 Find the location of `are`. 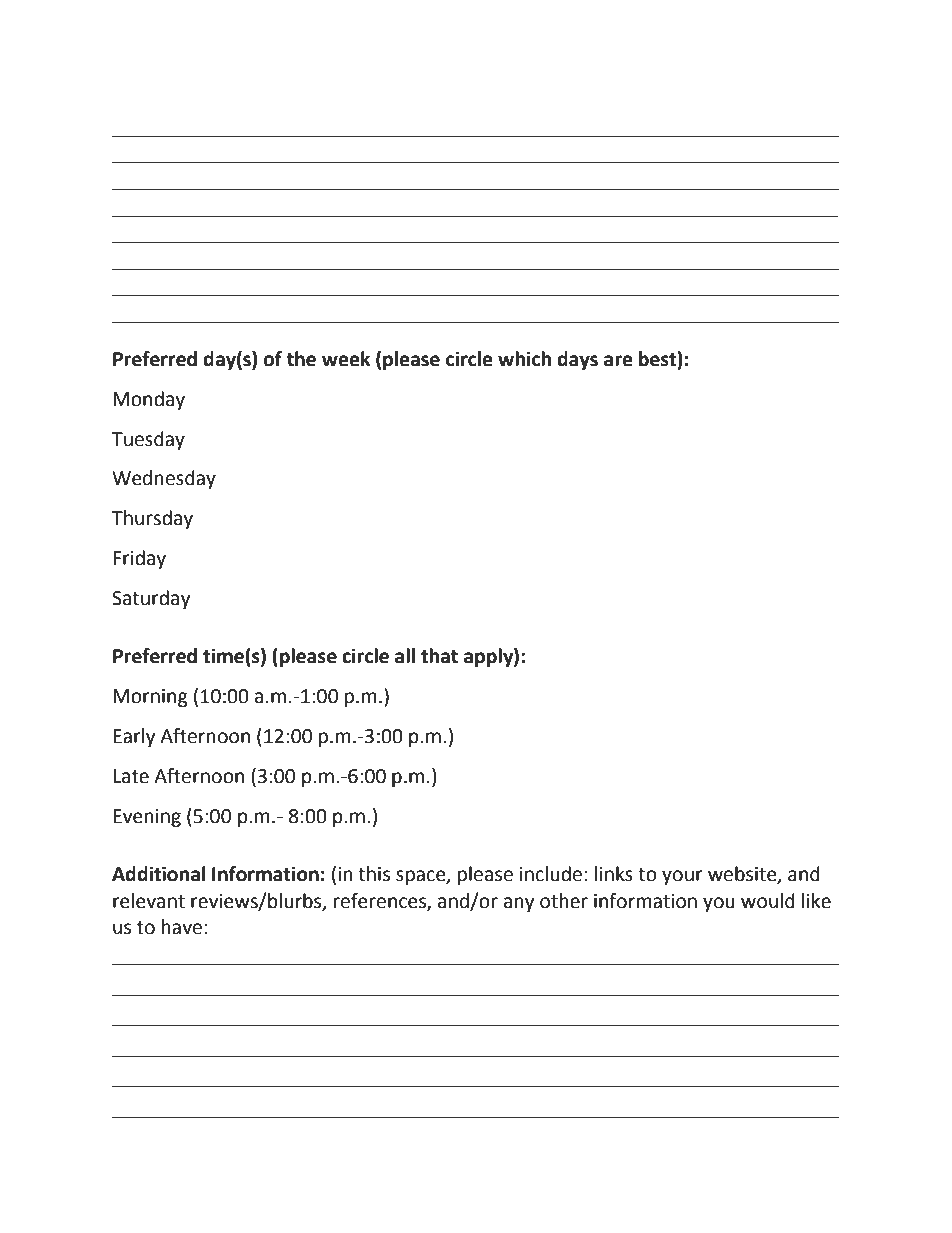

are is located at coordinates (618, 361).
